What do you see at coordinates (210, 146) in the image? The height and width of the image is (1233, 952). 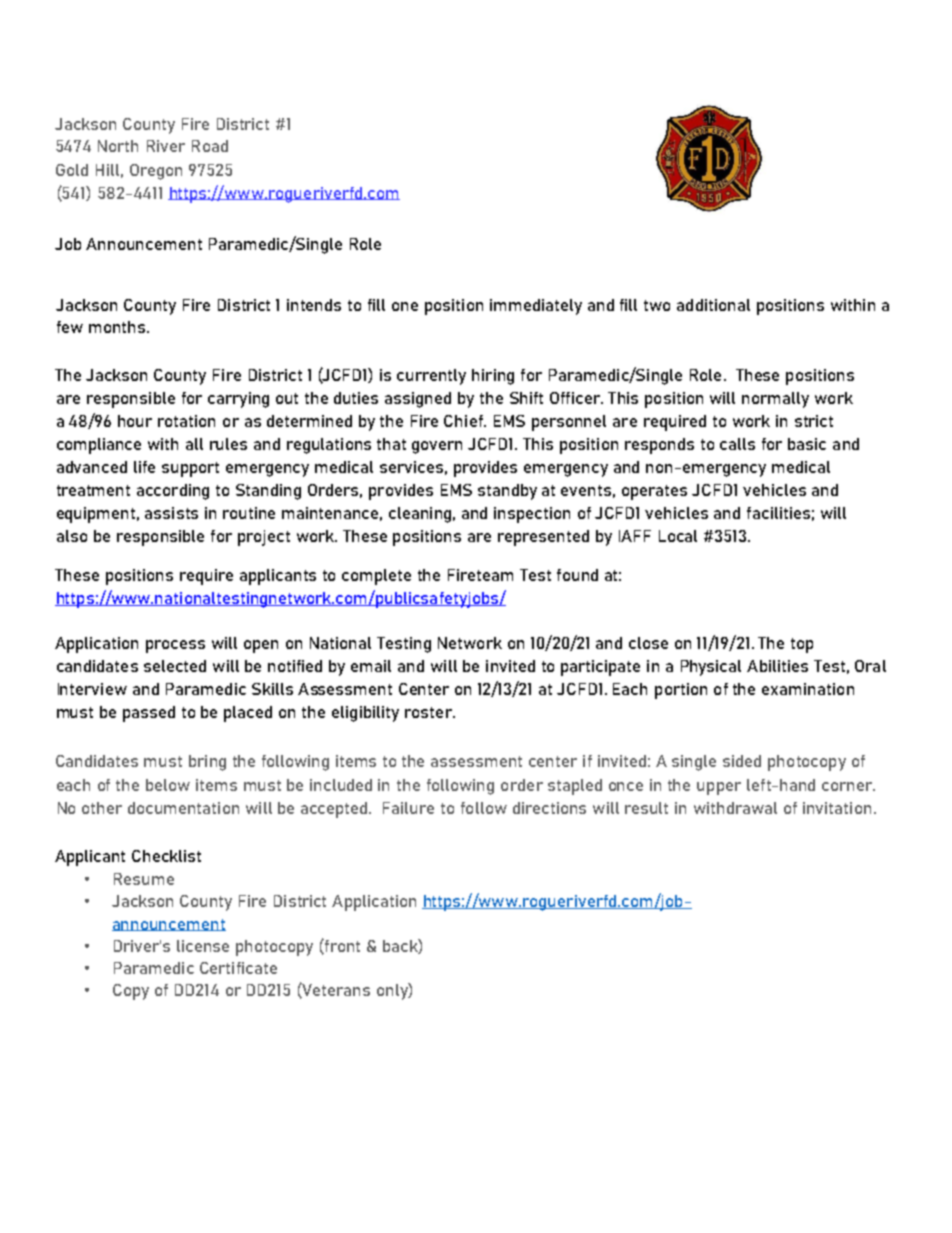 I see `Road` at bounding box center [210, 146].
